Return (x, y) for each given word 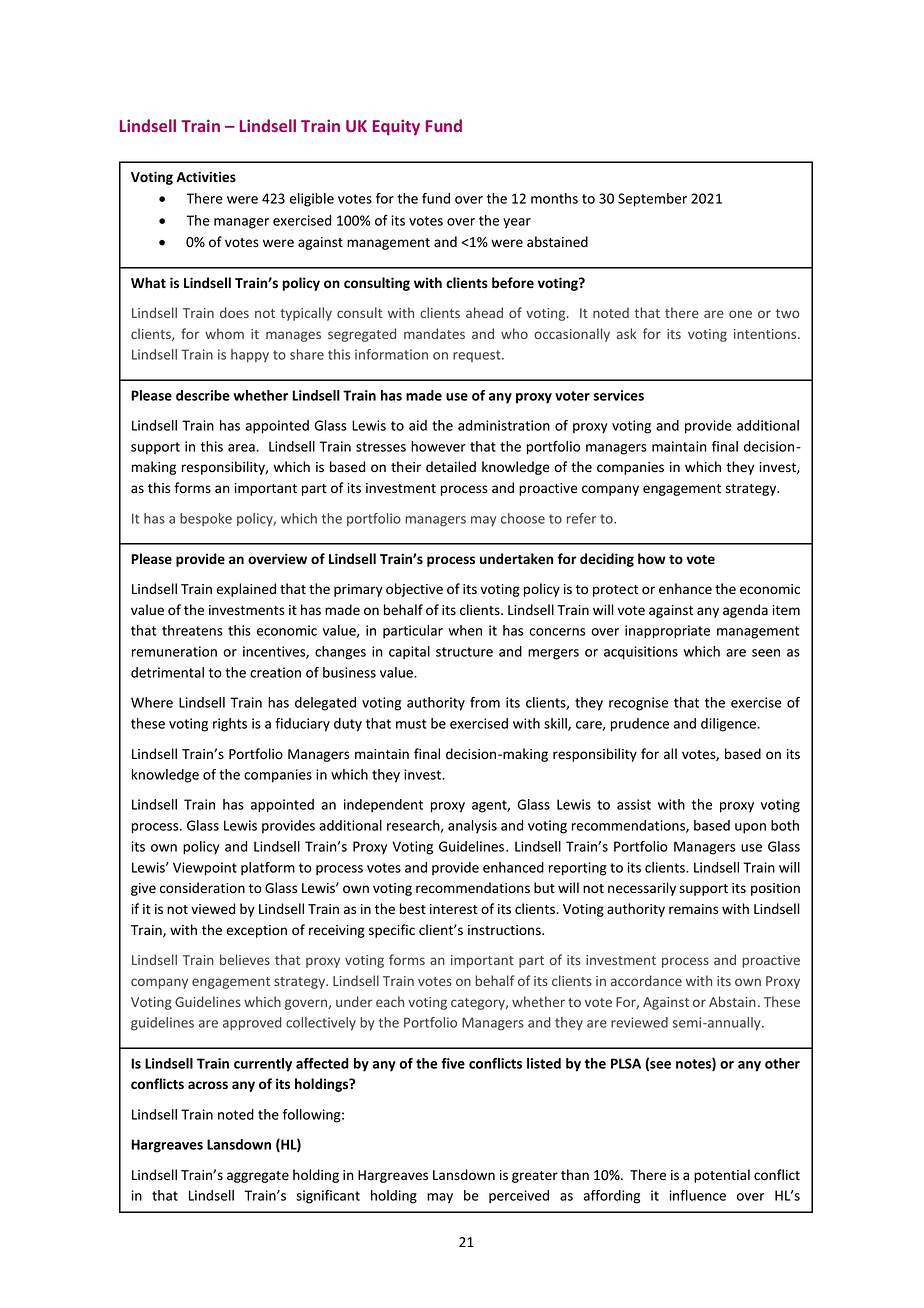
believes (245, 959)
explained (246, 590)
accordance (646, 980)
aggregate (258, 1177)
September (652, 200)
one (740, 314)
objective (414, 590)
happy (250, 355)
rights (230, 725)
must (411, 724)
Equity (396, 127)
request (478, 356)
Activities (206, 177)
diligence (730, 725)
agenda (745, 611)
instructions (505, 930)
